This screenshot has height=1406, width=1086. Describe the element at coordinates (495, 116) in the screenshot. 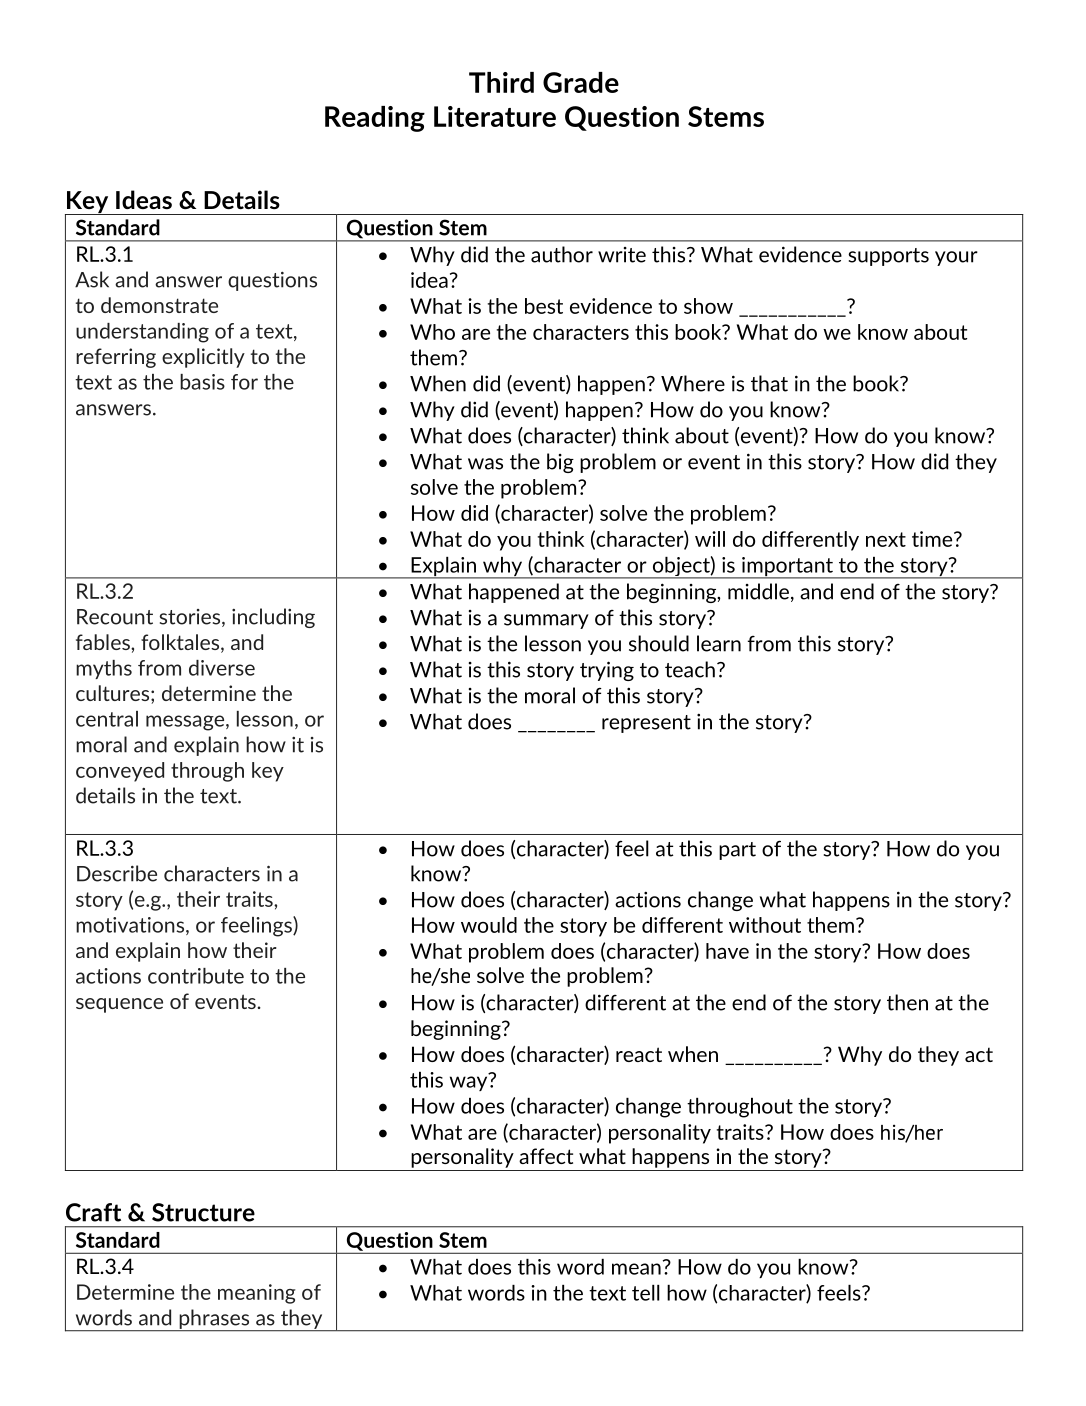

I see `Literature` at that location.
